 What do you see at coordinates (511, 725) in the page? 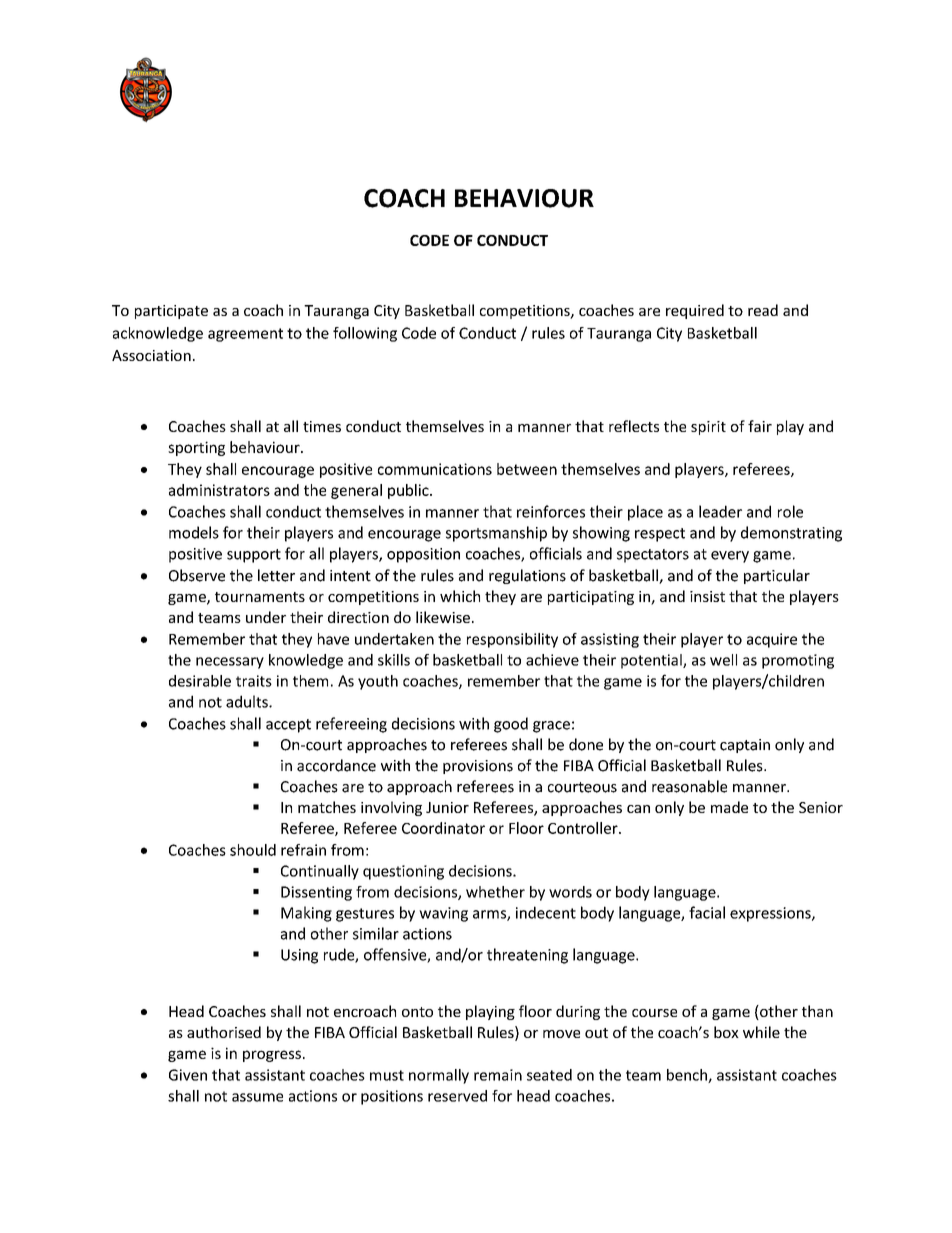
I see `good` at bounding box center [511, 725].
